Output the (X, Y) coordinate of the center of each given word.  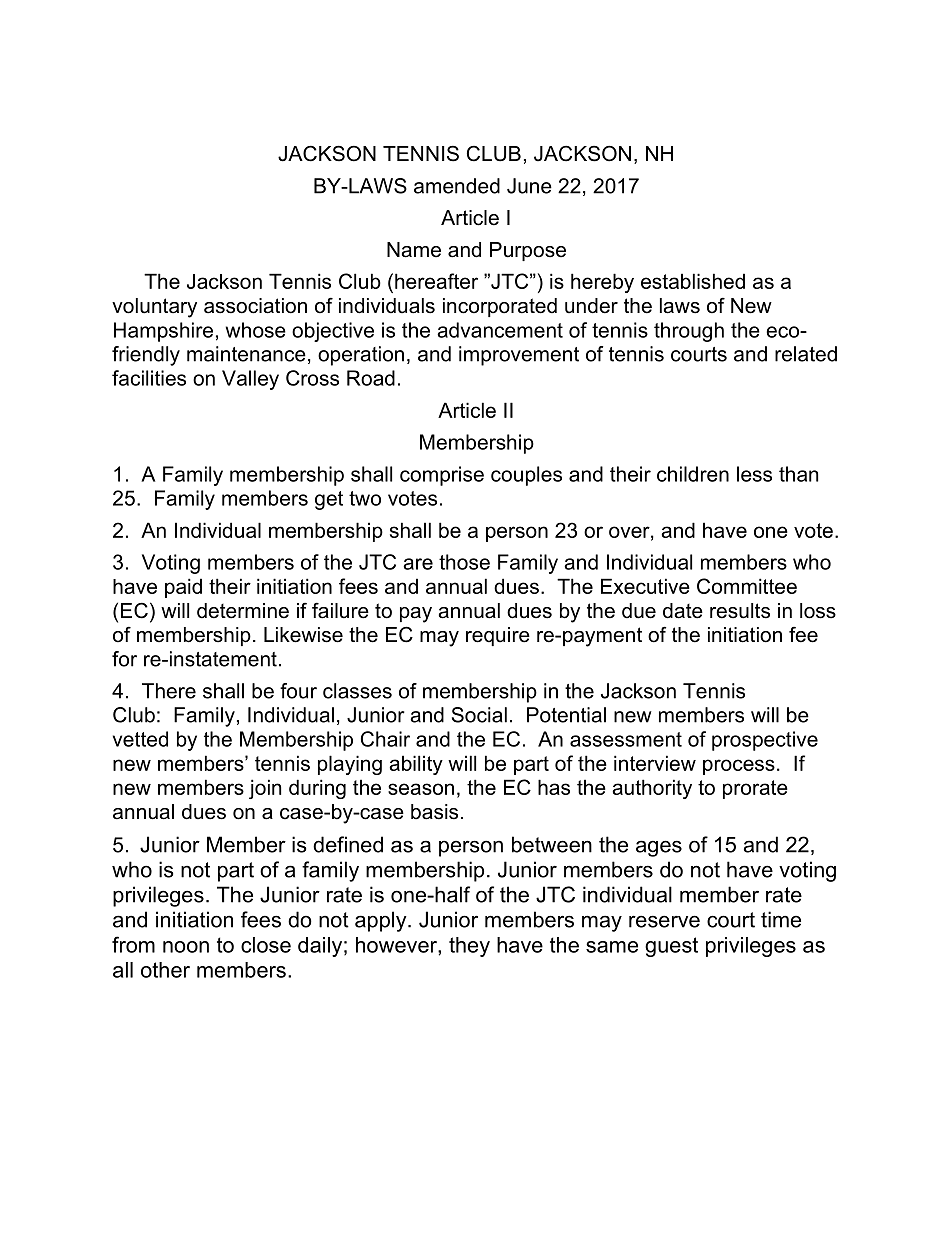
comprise (442, 476)
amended (457, 186)
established (693, 281)
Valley (250, 380)
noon (186, 947)
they (469, 947)
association (255, 306)
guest (671, 947)
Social (479, 715)
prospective (765, 741)
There (169, 691)
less (754, 474)
